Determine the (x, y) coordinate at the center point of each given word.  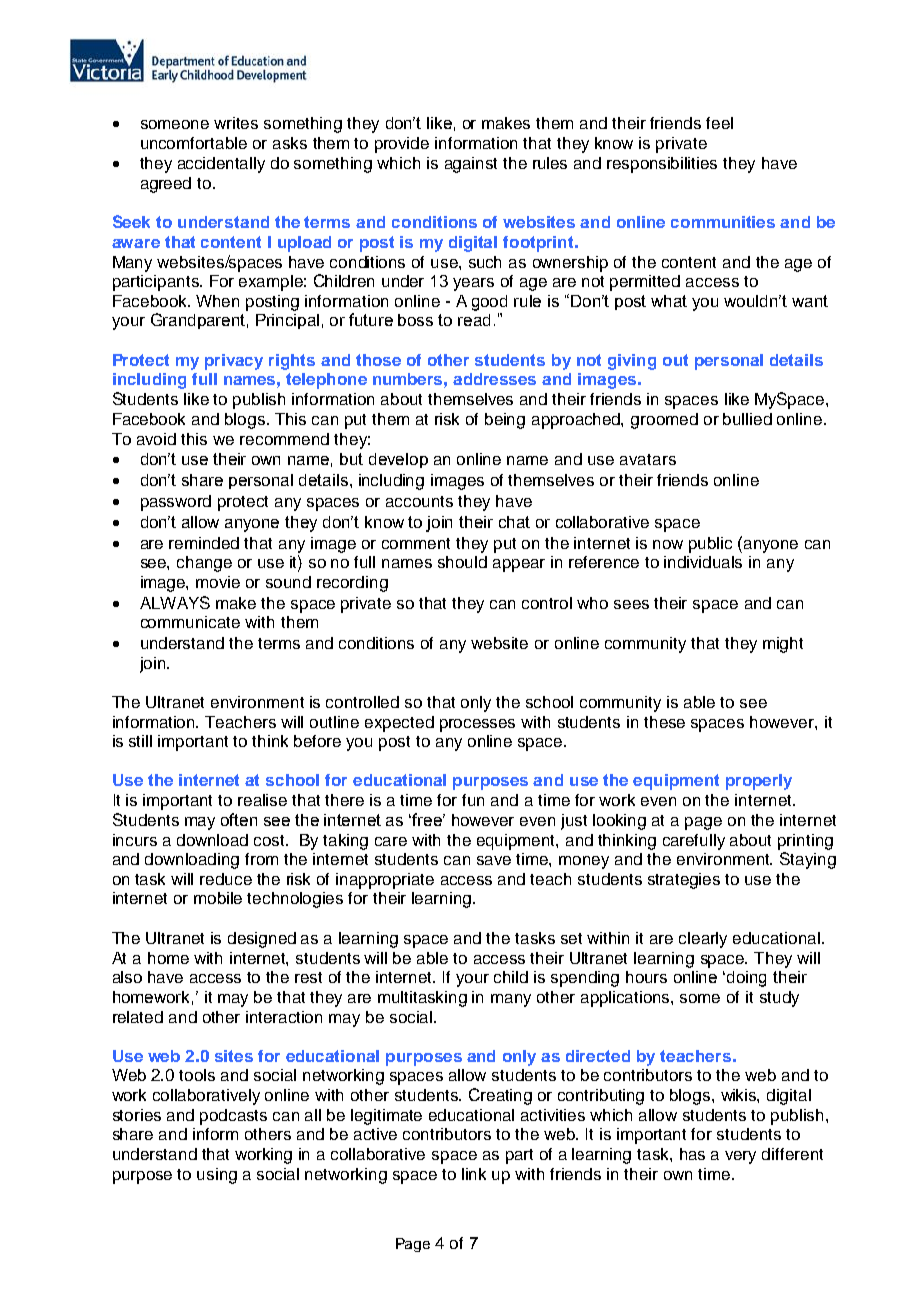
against (471, 165)
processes (477, 725)
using (217, 1176)
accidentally (221, 165)
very (740, 1157)
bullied (747, 419)
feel (719, 123)
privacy (234, 362)
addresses (494, 379)
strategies (684, 881)
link (474, 1174)
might (783, 645)
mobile (218, 898)
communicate (190, 622)
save (494, 860)
